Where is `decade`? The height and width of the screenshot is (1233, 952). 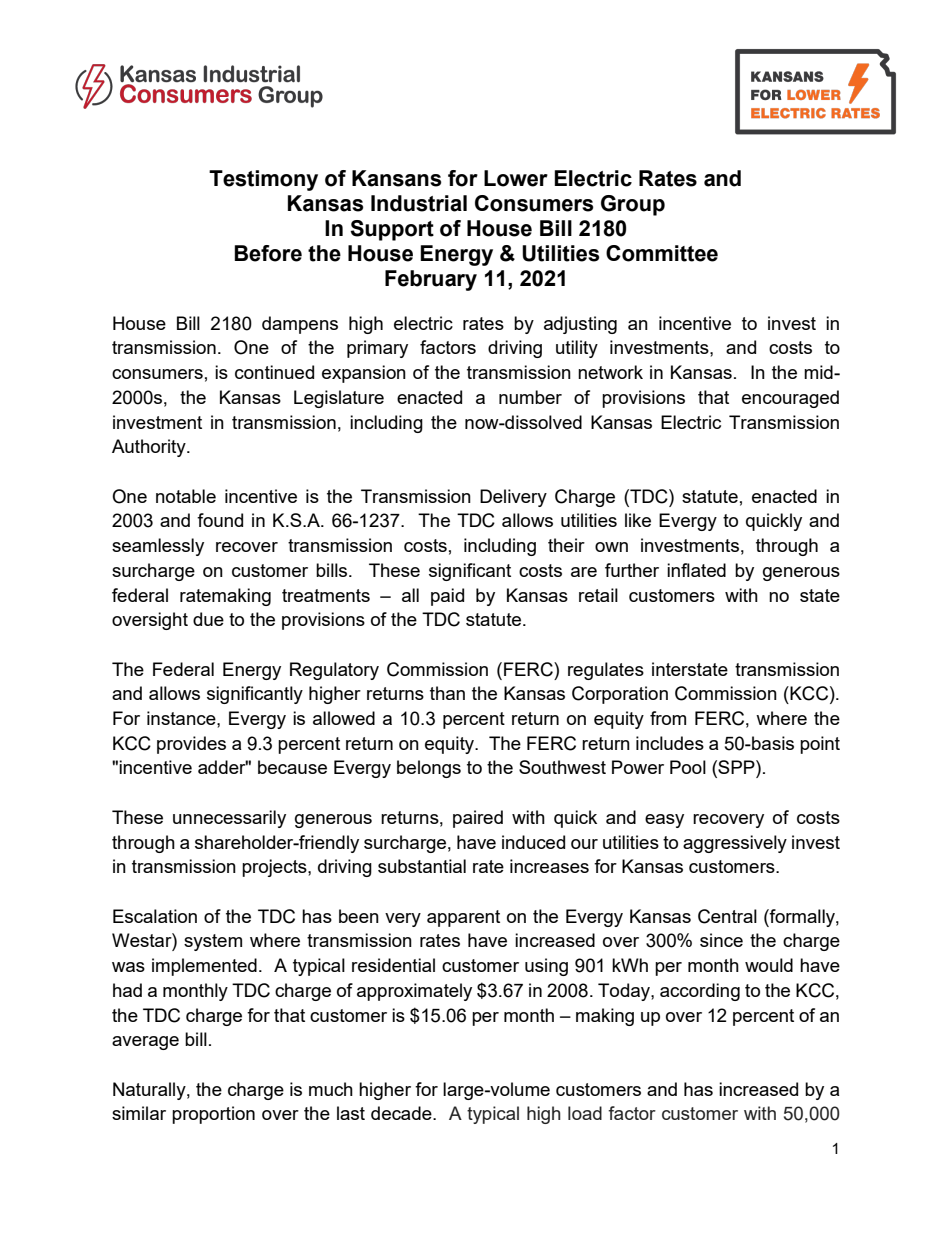
decade is located at coordinates (402, 1113).
